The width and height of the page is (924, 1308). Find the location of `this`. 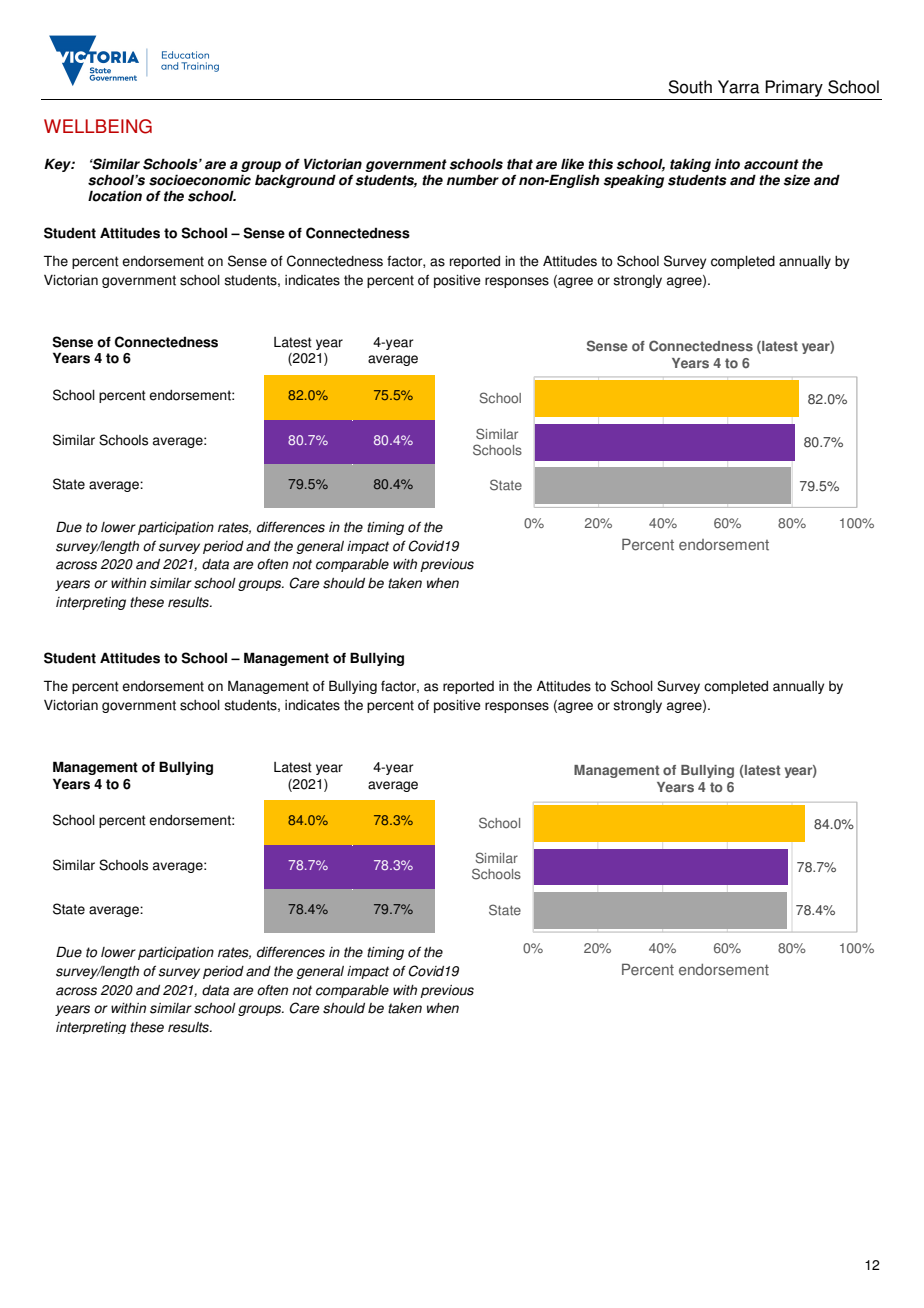

this is located at coordinates (600, 164).
